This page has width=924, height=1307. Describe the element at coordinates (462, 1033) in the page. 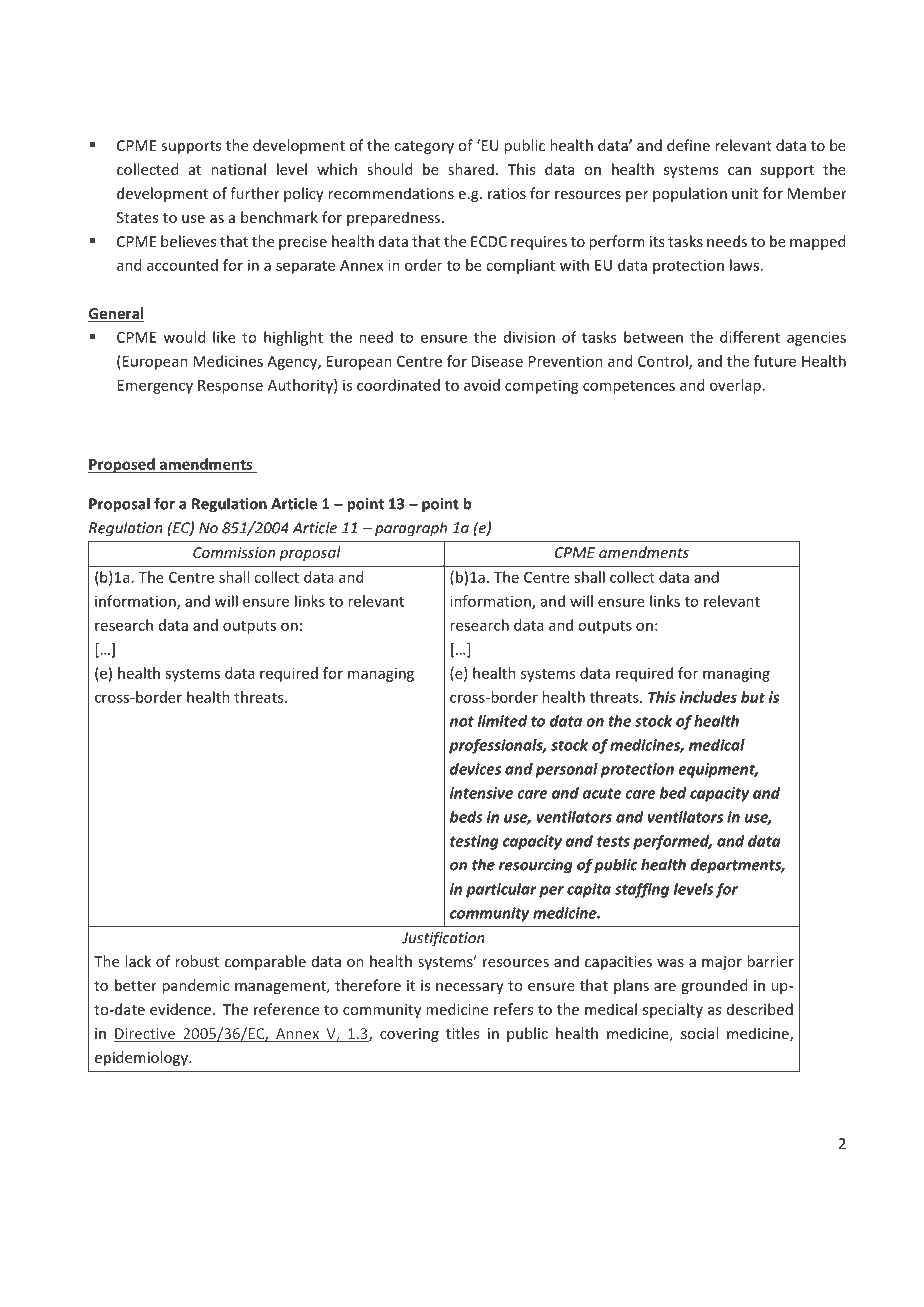

I see `titles` at that location.
